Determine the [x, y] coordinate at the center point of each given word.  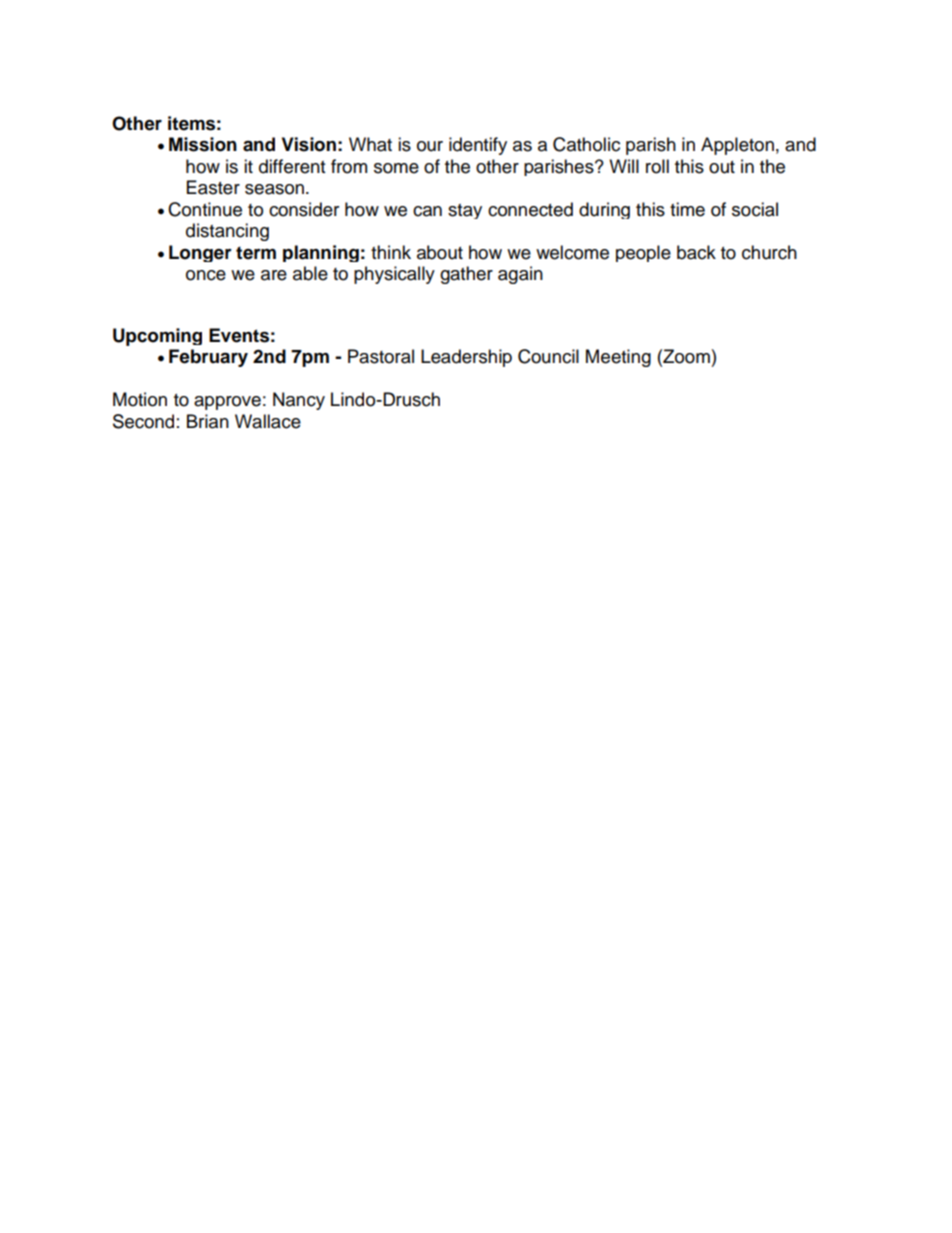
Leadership [466, 358]
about [440, 252]
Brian [208, 421]
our [430, 146]
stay [465, 211]
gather [466, 275]
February [208, 358]
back [696, 252]
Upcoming [157, 337]
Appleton [737, 146]
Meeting [618, 358]
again [520, 275]
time [687, 209]
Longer [200, 253]
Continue [205, 209]
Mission [203, 144]
